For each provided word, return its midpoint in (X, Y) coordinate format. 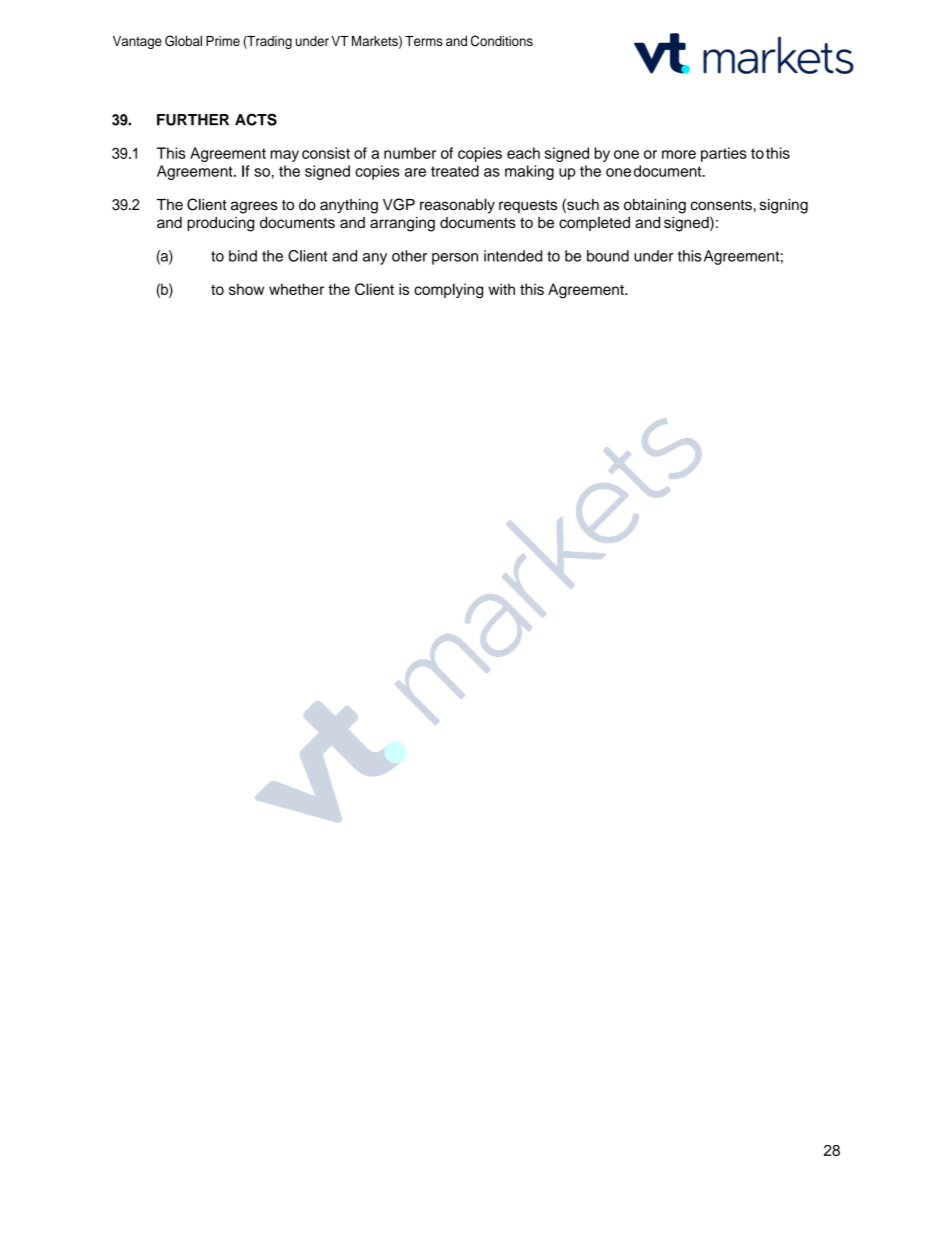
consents (721, 205)
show (246, 289)
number (410, 153)
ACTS (256, 119)
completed (594, 224)
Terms (424, 41)
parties (724, 154)
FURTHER (193, 120)
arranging (402, 224)
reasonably (457, 206)
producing (220, 224)
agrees (254, 207)
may (284, 156)
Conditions (502, 41)
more (679, 154)
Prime (223, 41)
